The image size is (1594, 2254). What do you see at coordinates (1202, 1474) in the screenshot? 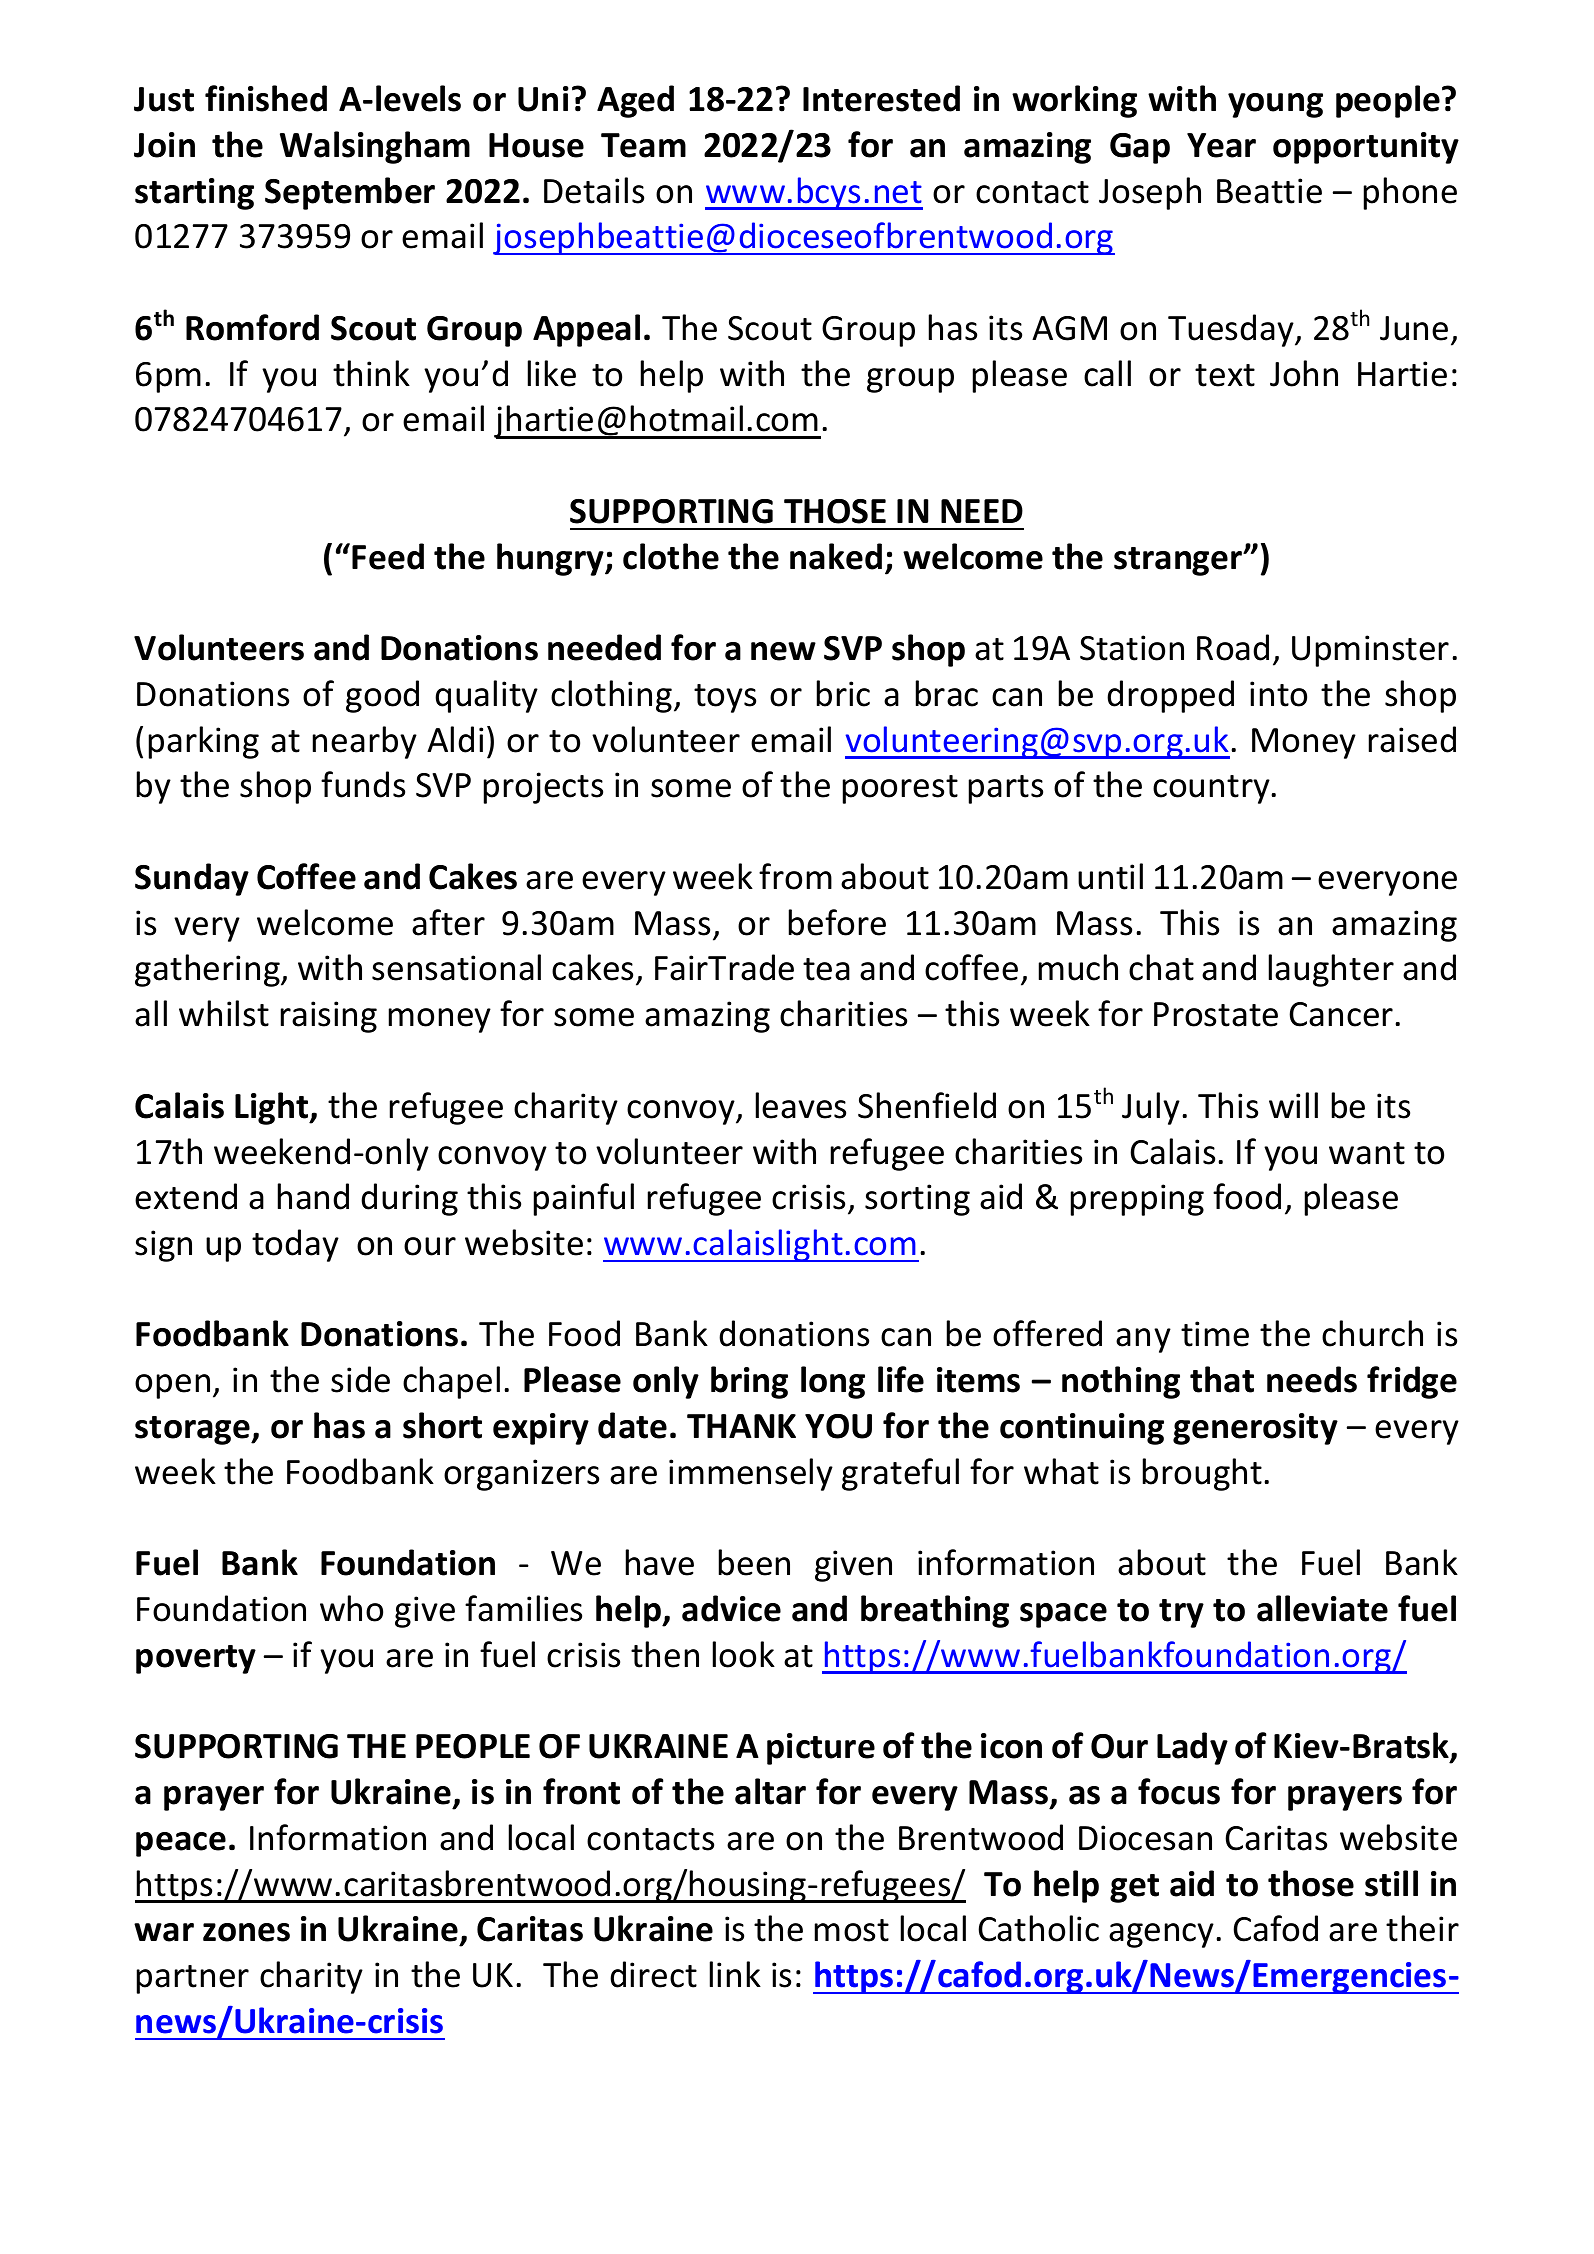
I see `brought` at bounding box center [1202, 1474].
